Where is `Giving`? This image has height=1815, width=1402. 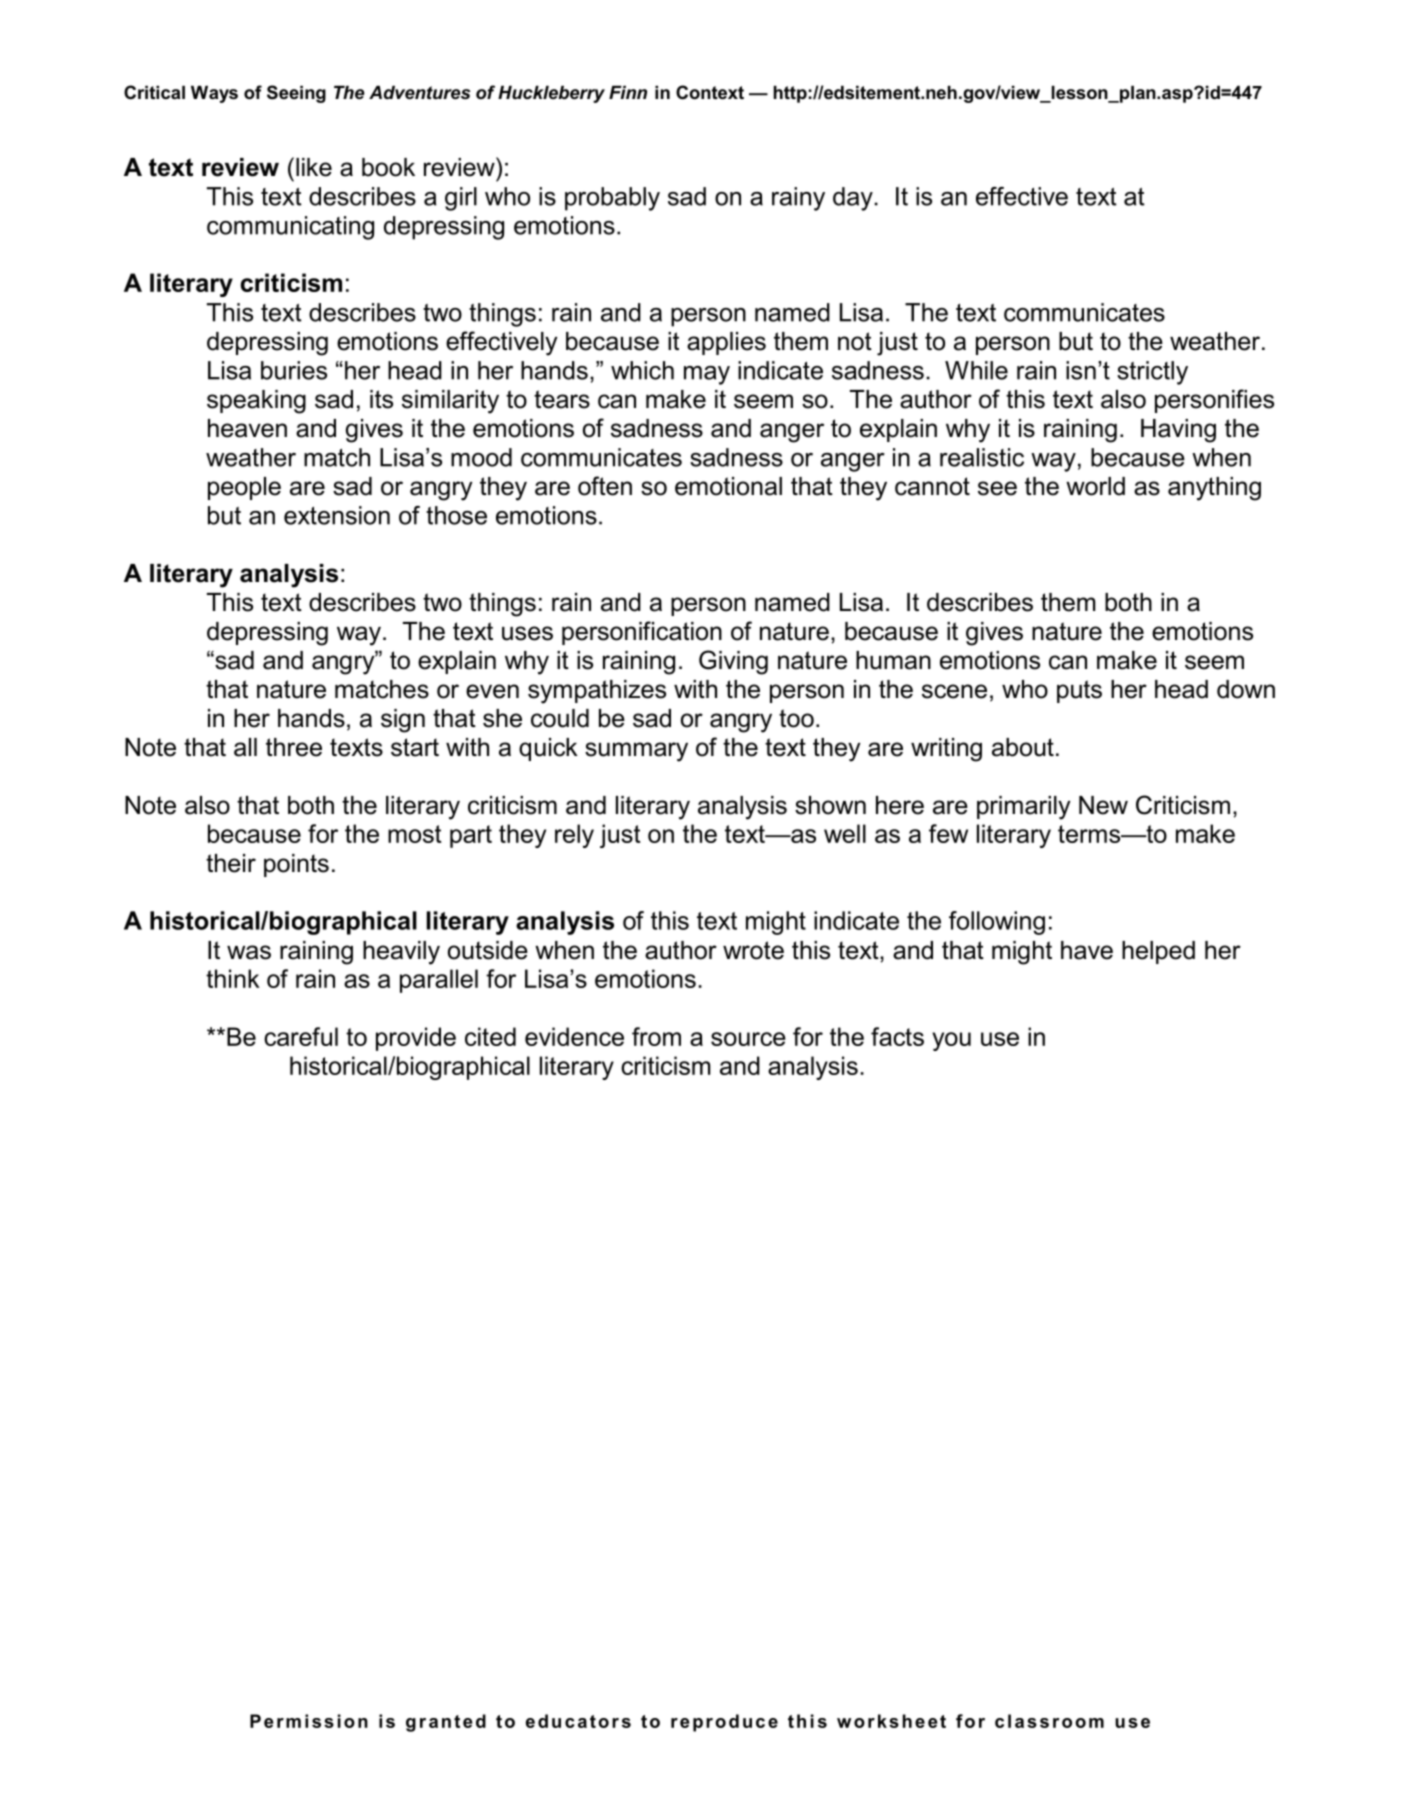 Giving is located at coordinates (733, 662).
